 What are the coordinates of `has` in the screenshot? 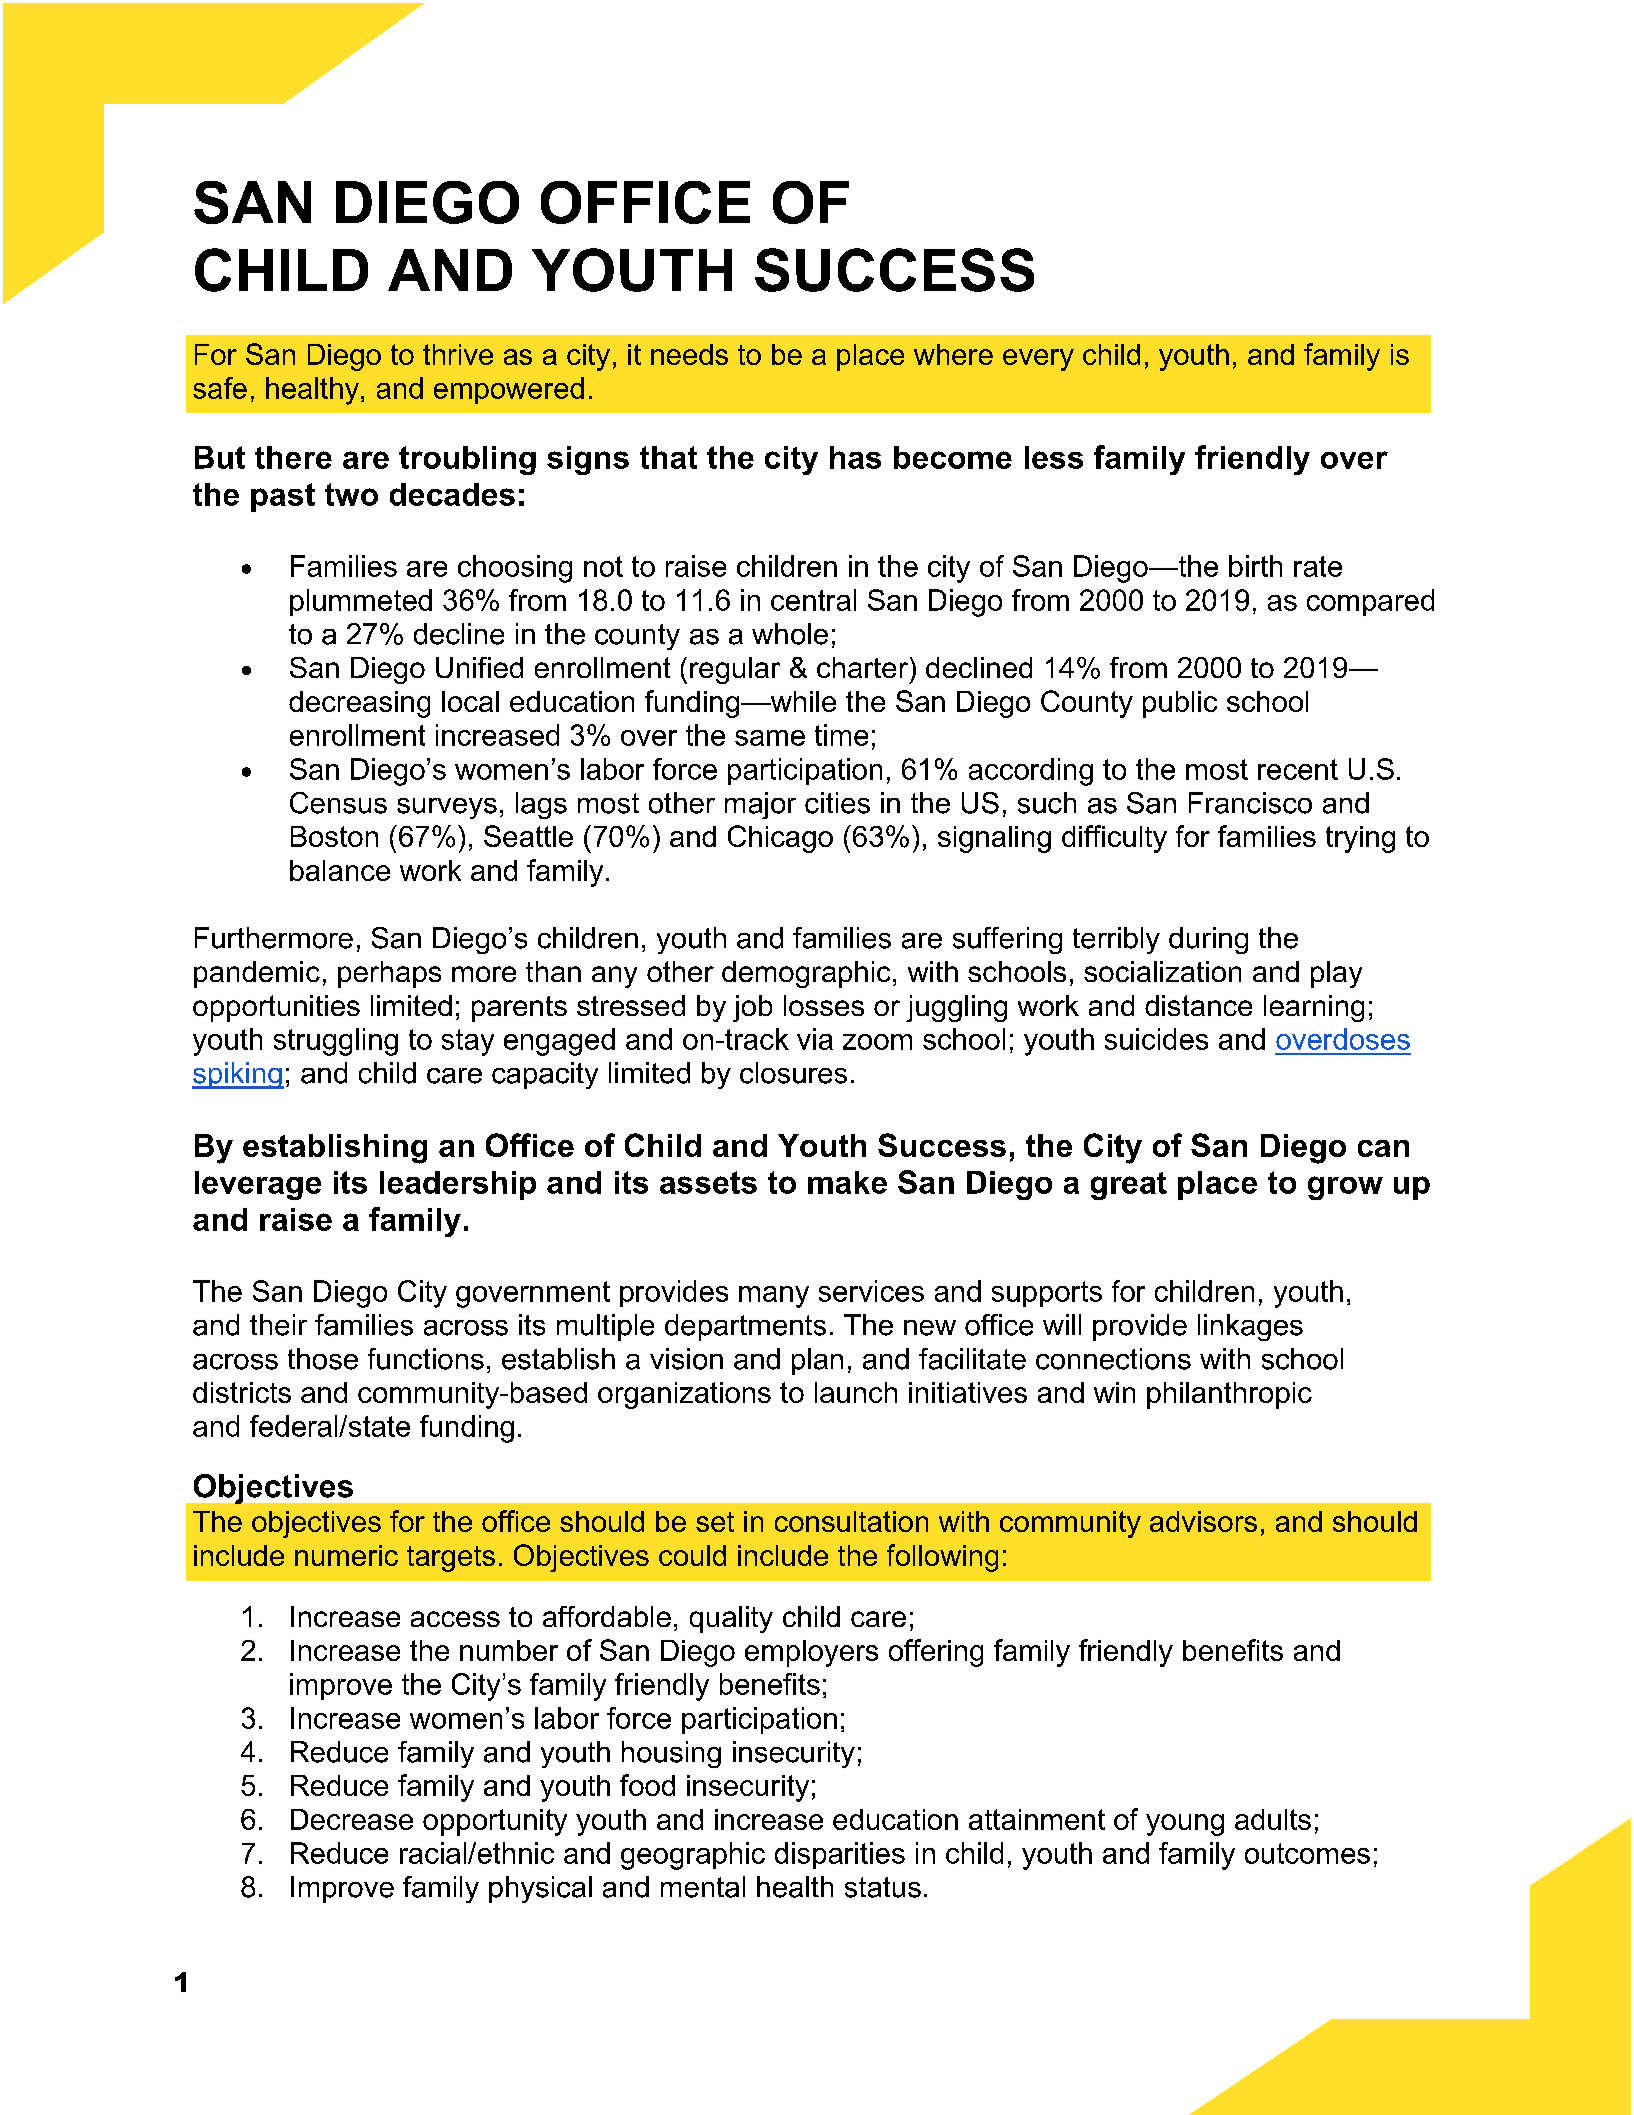 It's located at (855, 457).
